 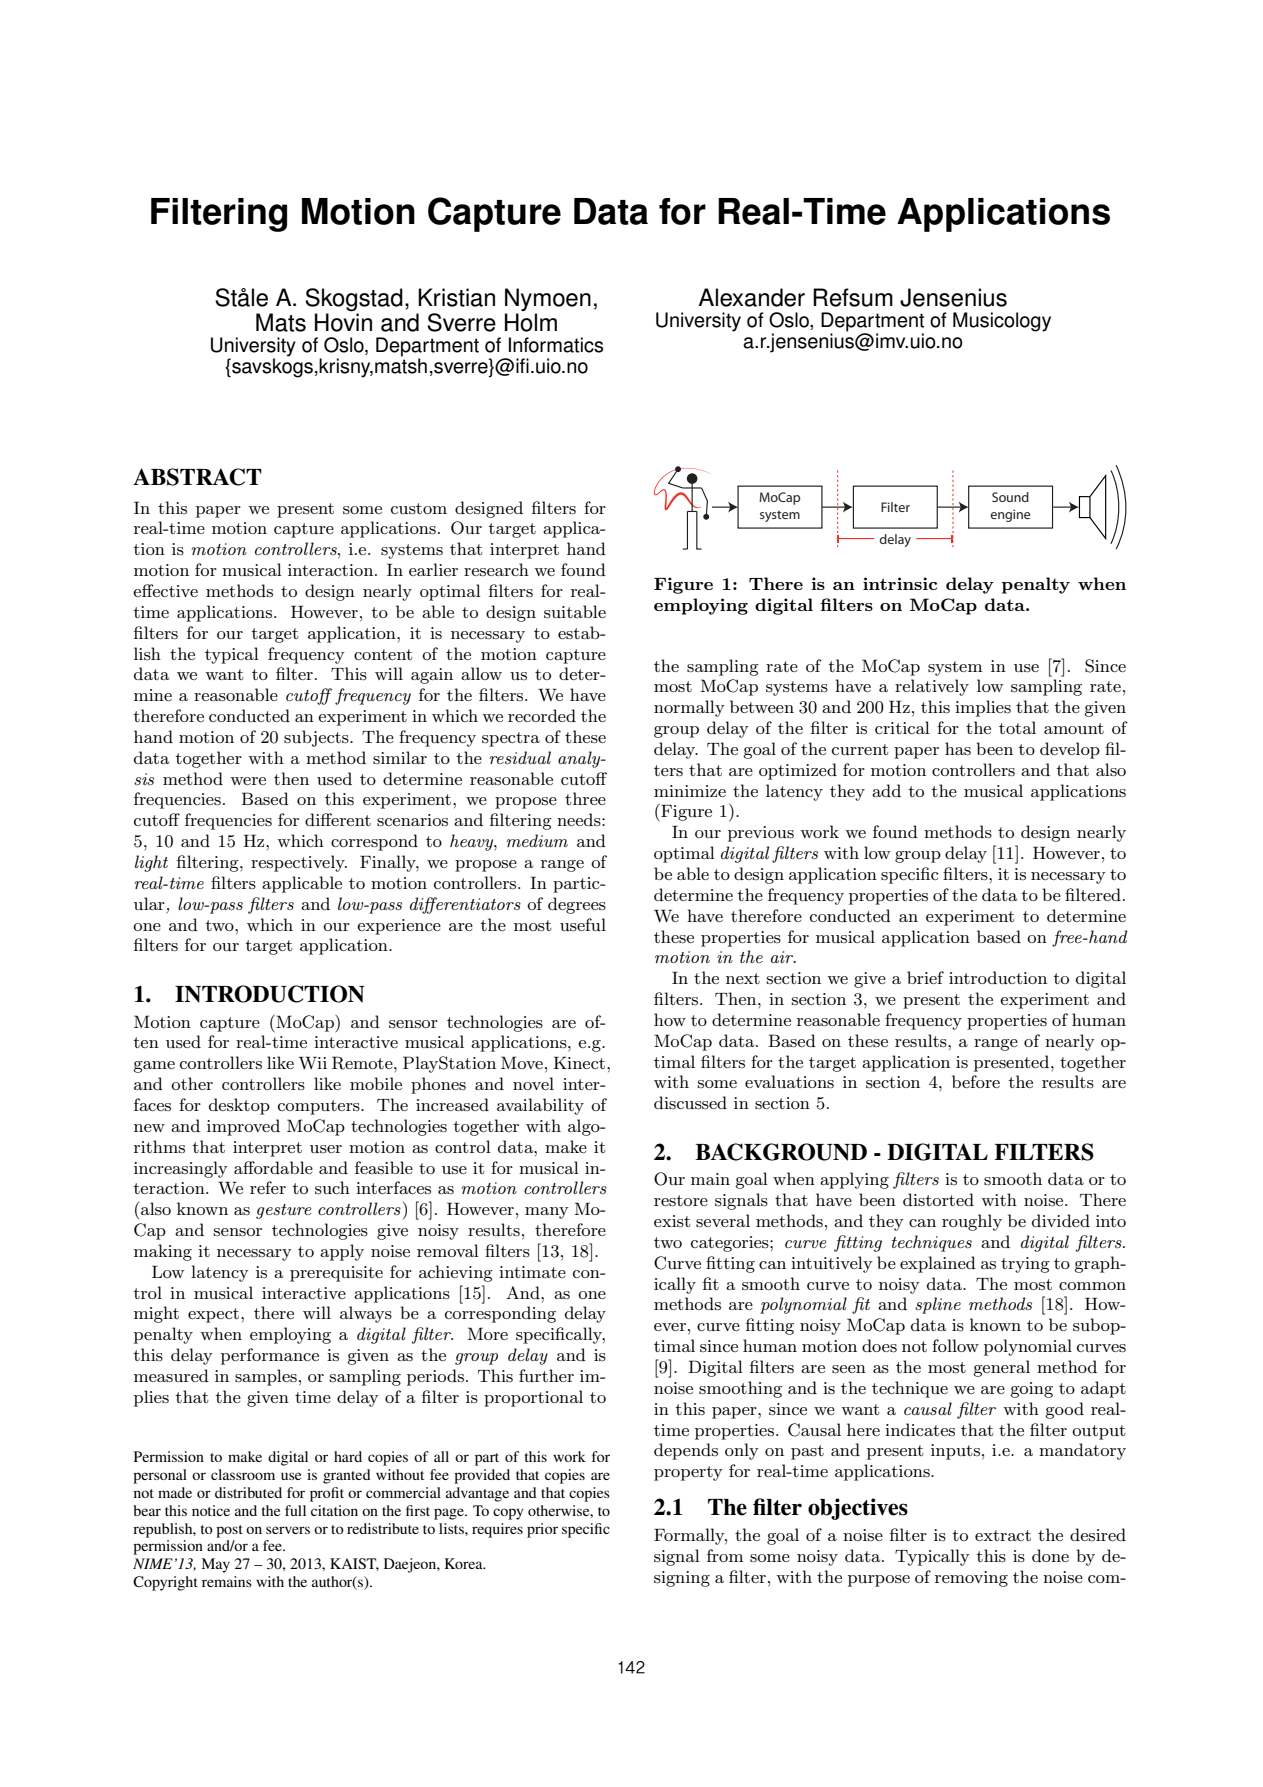 What do you see at coordinates (456, 297) in the page?
I see `Kristian` at bounding box center [456, 297].
